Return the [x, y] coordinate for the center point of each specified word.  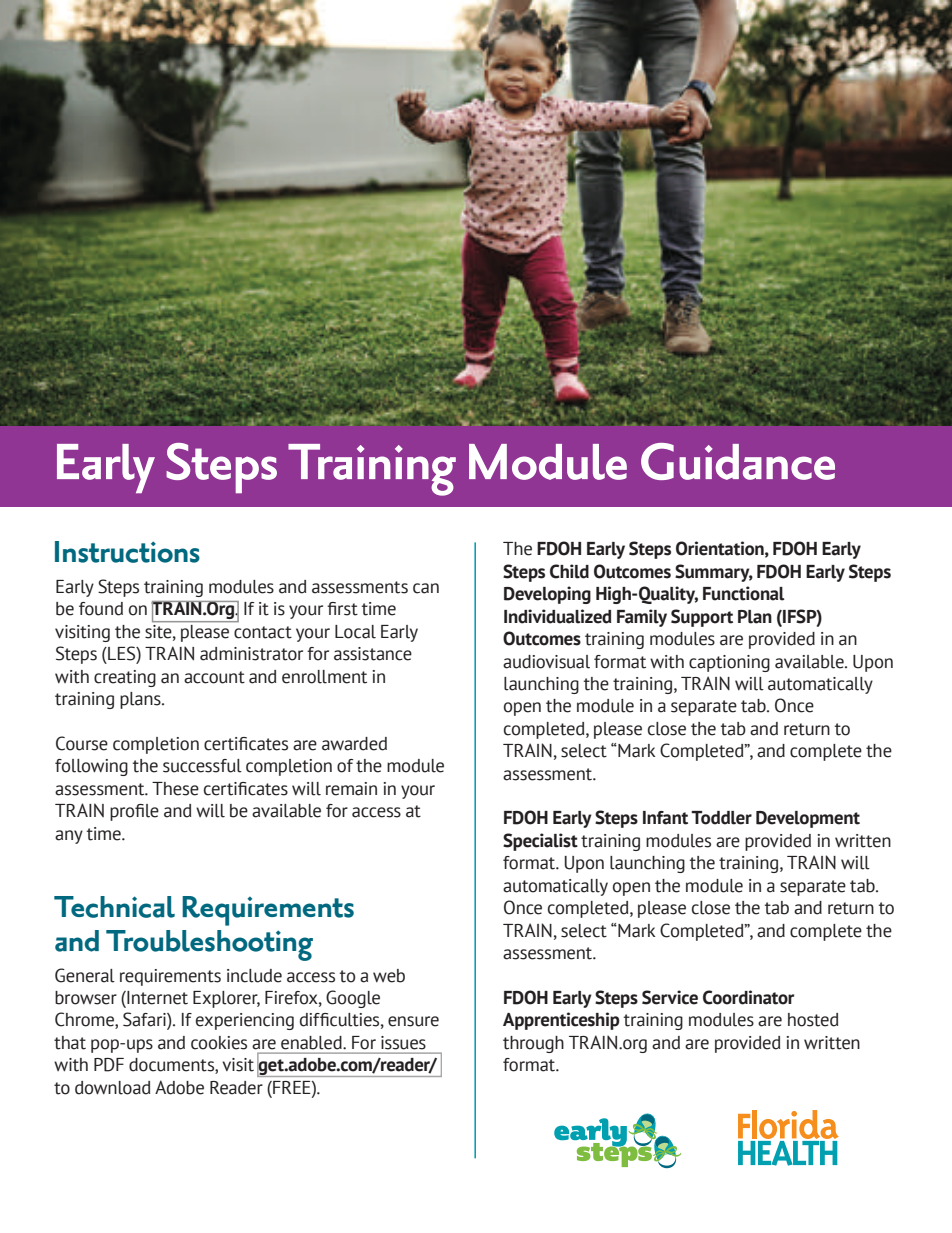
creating [125, 678]
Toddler [721, 818]
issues [403, 1042]
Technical [114, 907]
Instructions [127, 552]
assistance [373, 654]
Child [569, 571]
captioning [729, 663]
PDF [109, 1065]
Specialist [540, 842]
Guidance [738, 461]
